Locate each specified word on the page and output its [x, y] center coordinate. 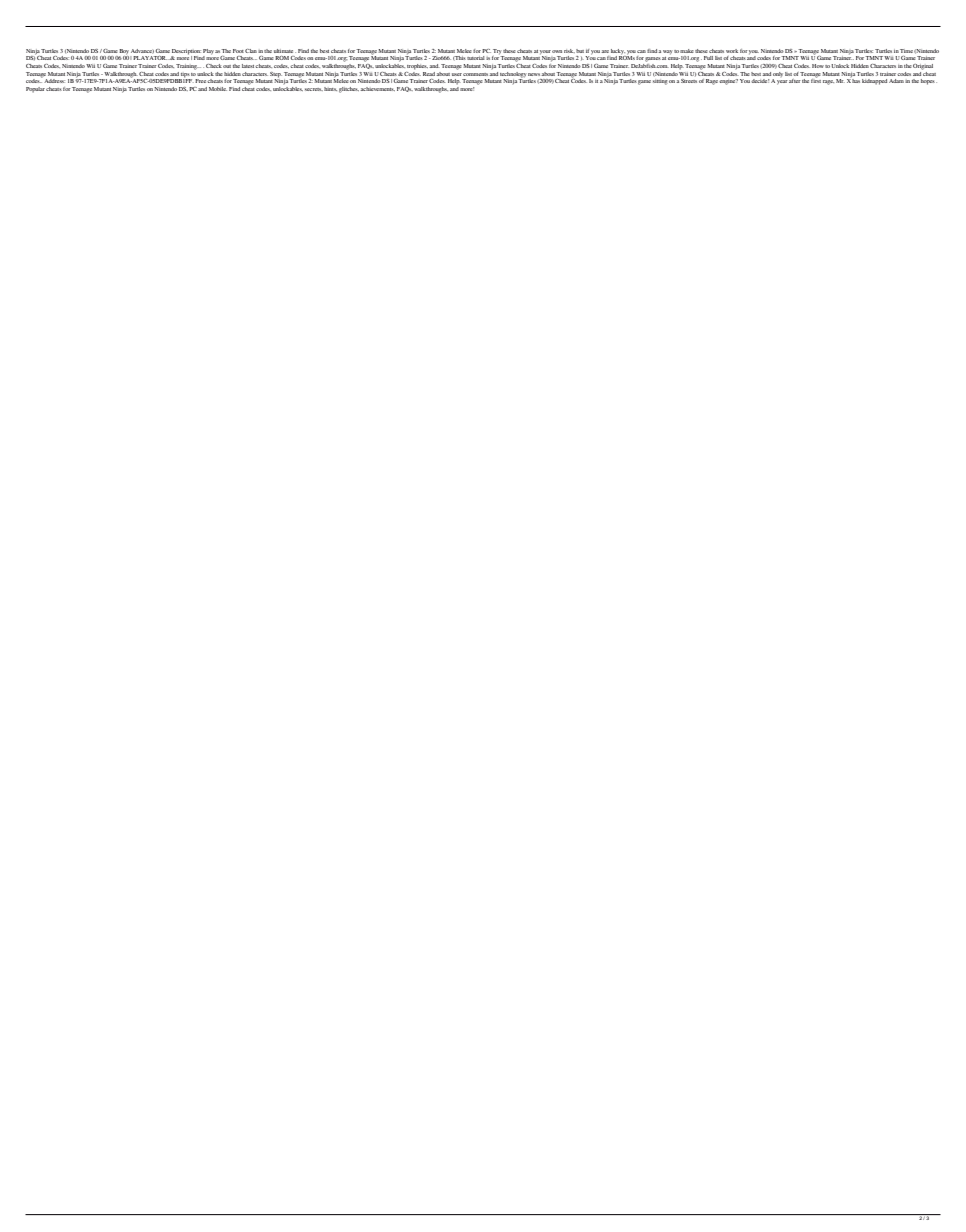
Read [429, 74]
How [818, 66]
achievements [377, 89]
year [782, 82]
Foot [238, 51]
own [557, 51]
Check [214, 66]
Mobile [218, 89]
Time [906, 51]
